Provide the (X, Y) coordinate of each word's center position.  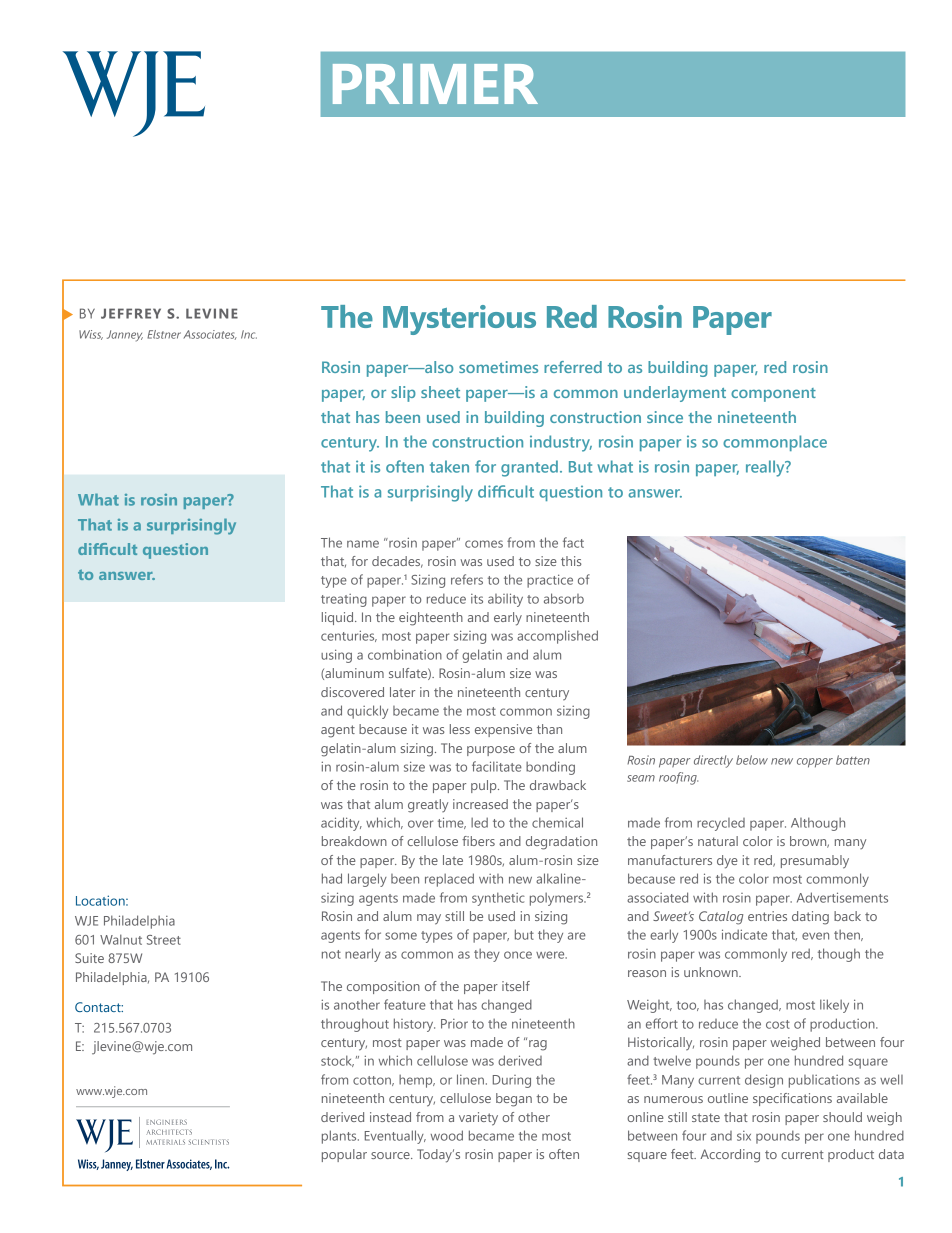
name (363, 544)
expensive (503, 730)
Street (164, 940)
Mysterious (459, 320)
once (518, 955)
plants (340, 1137)
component (773, 395)
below (752, 760)
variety (478, 1119)
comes (484, 544)
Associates (210, 335)
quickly (367, 712)
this (571, 561)
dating (810, 918)
